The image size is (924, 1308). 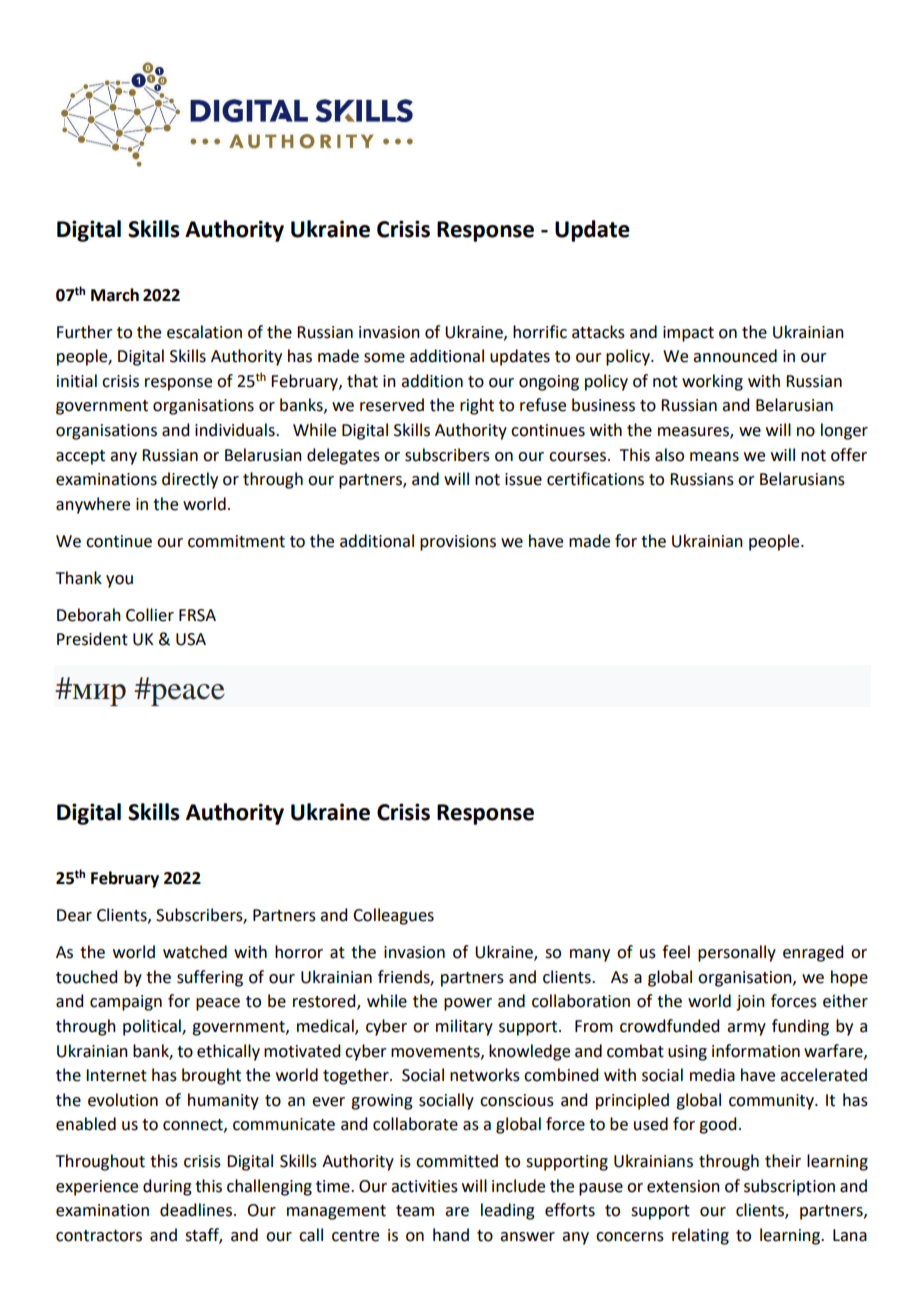 What do you see at coordinates (714, 457) in the document?
I see `means` at bounding box center [714, 457].
